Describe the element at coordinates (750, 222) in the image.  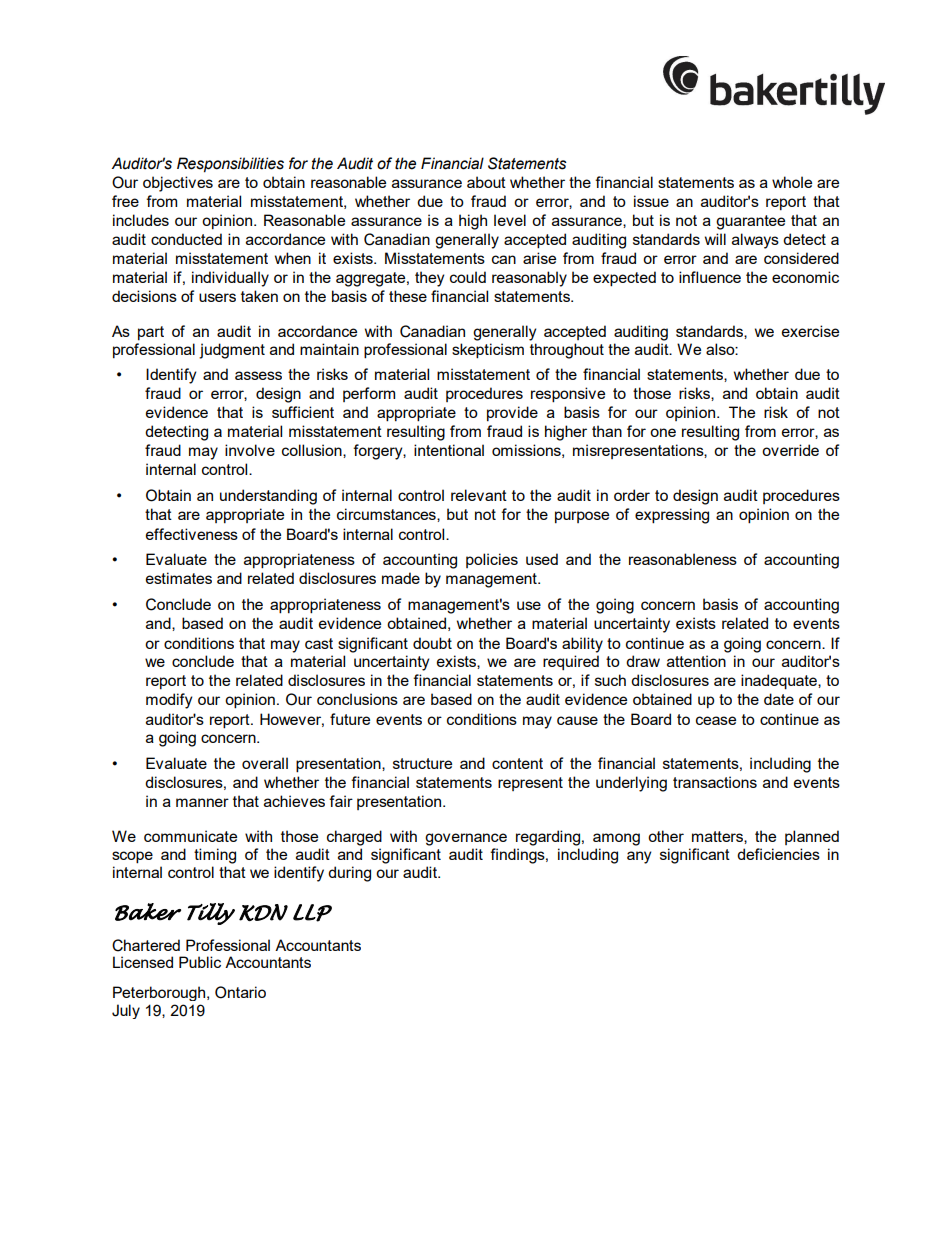
I see `guarantee` at that location.
